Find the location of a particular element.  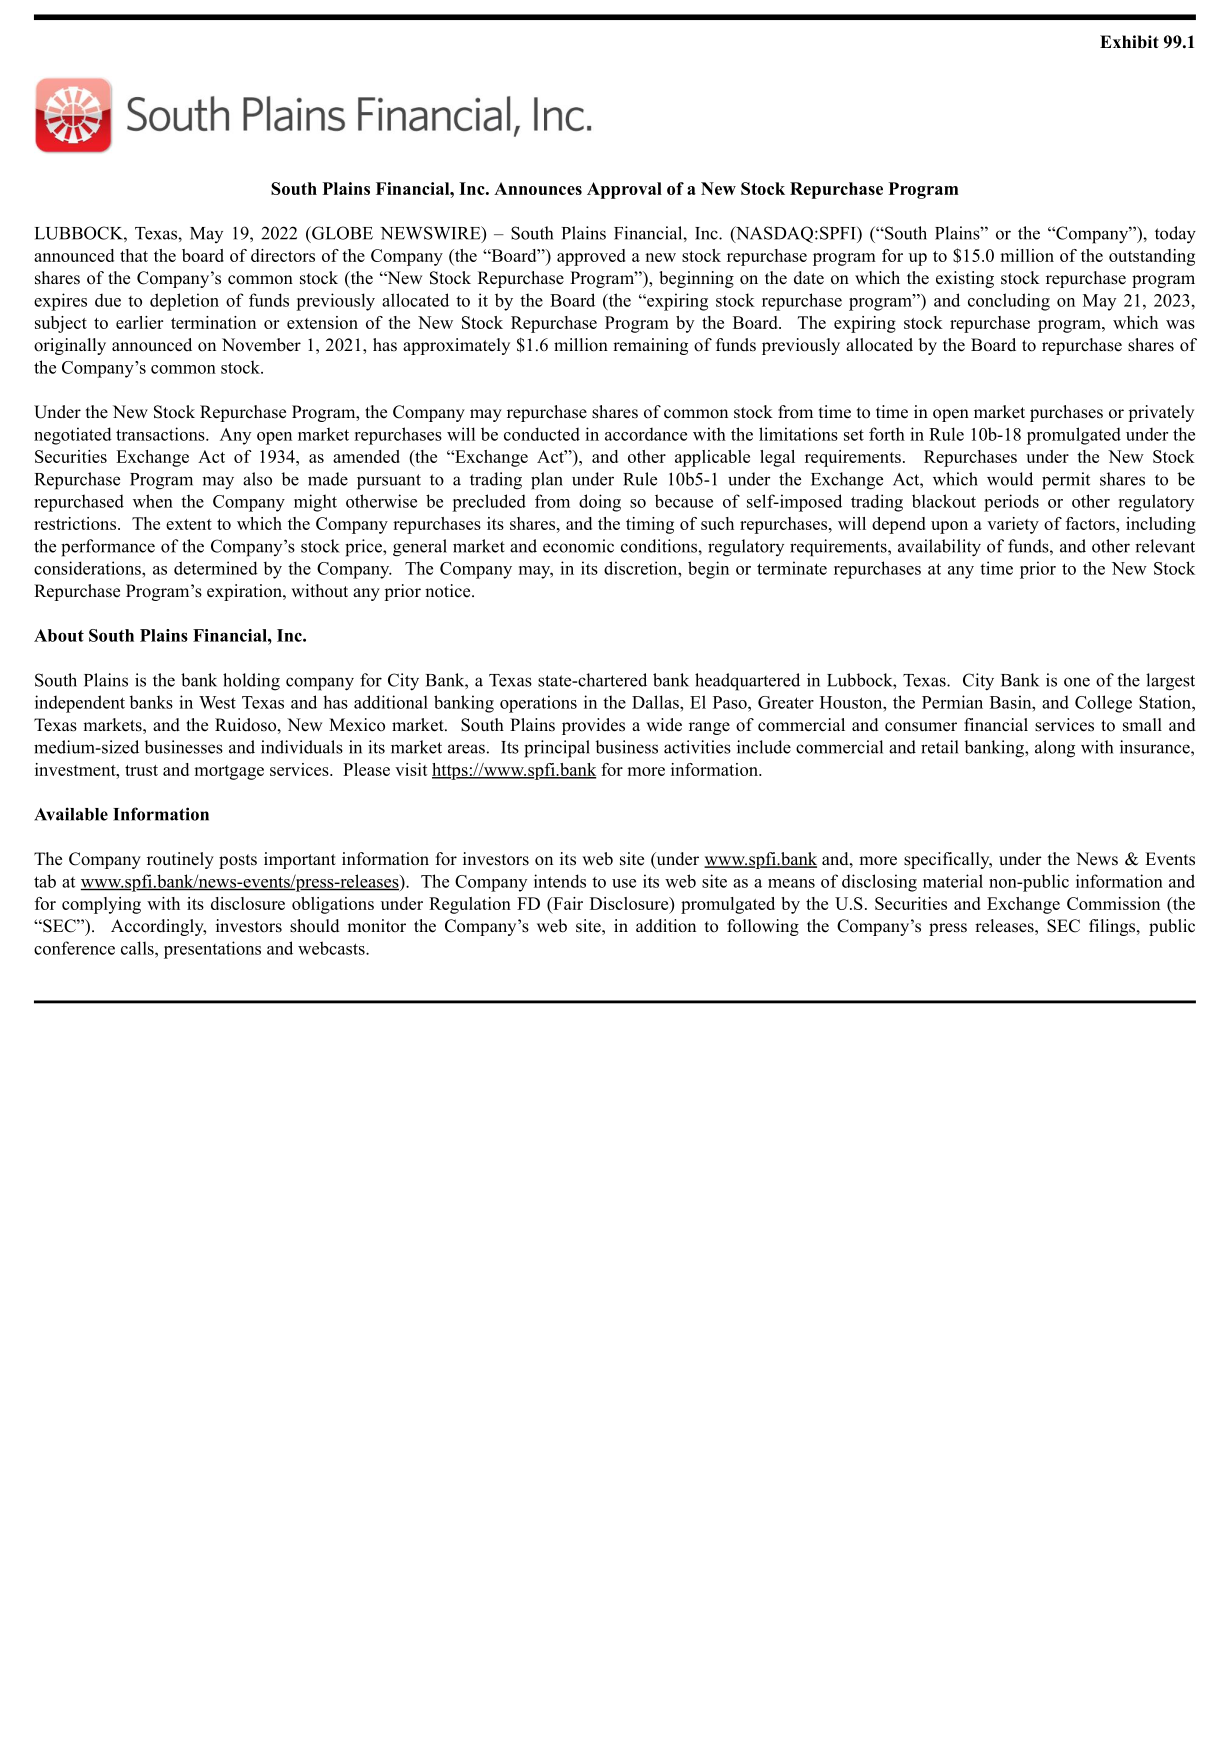

Exhibit is located at coordinates (1129, 42).
